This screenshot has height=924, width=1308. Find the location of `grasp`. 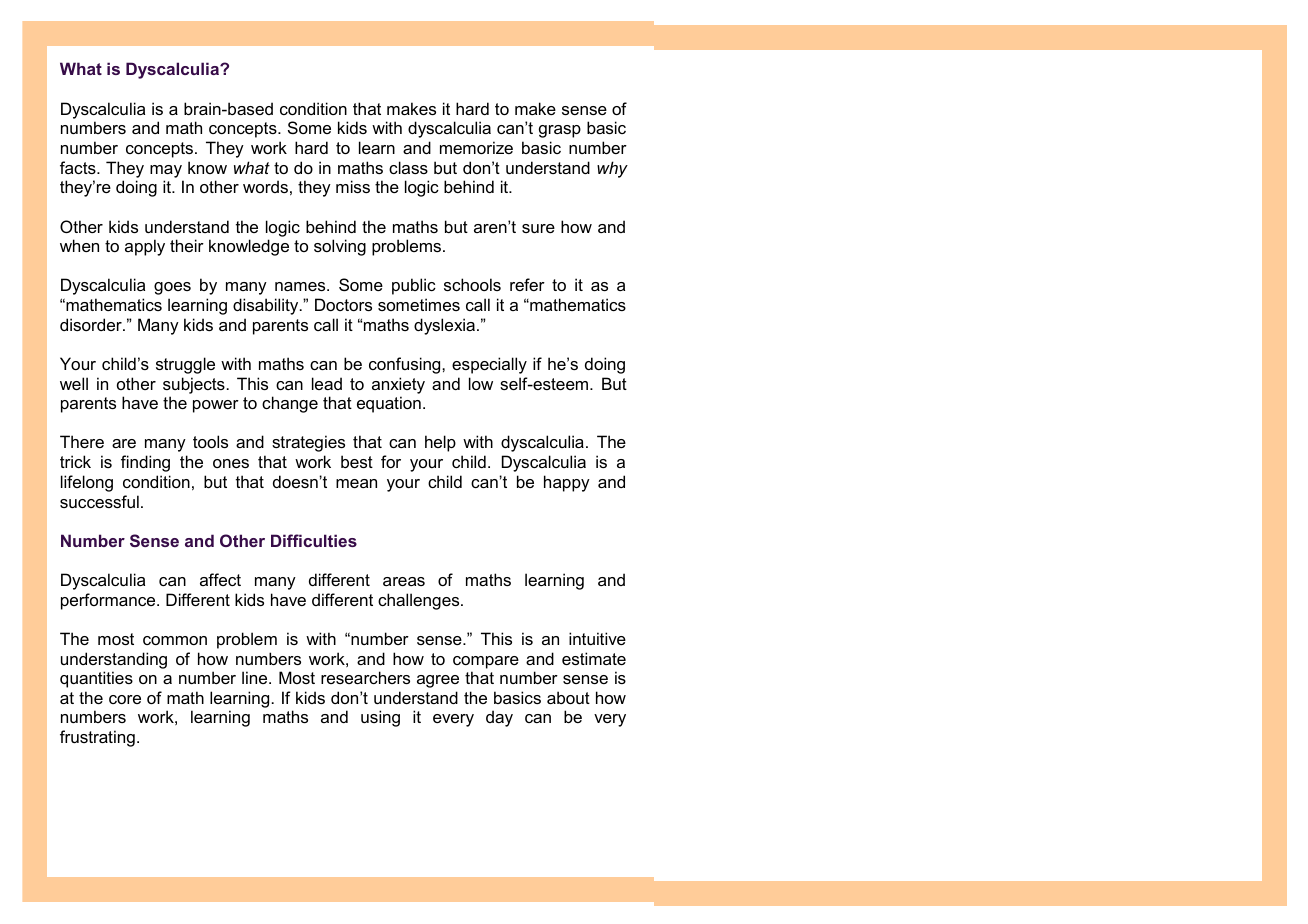

grasp is located at coordinates (560, 131).
